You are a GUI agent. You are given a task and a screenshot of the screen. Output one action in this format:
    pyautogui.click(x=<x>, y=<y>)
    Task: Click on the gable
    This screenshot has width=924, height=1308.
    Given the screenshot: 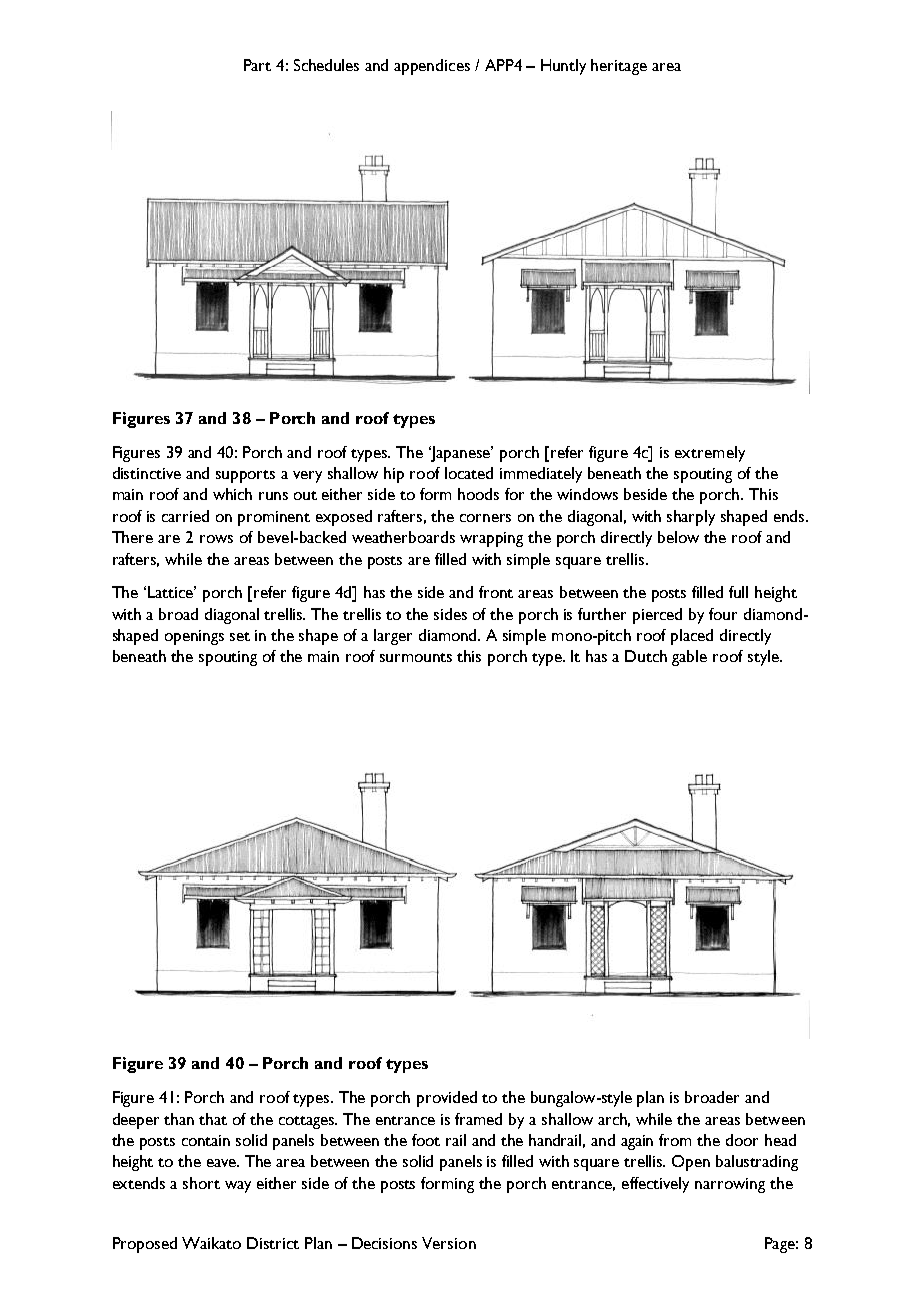 What is the action you would take?
    pyautogui.click(x=689, y=658)
